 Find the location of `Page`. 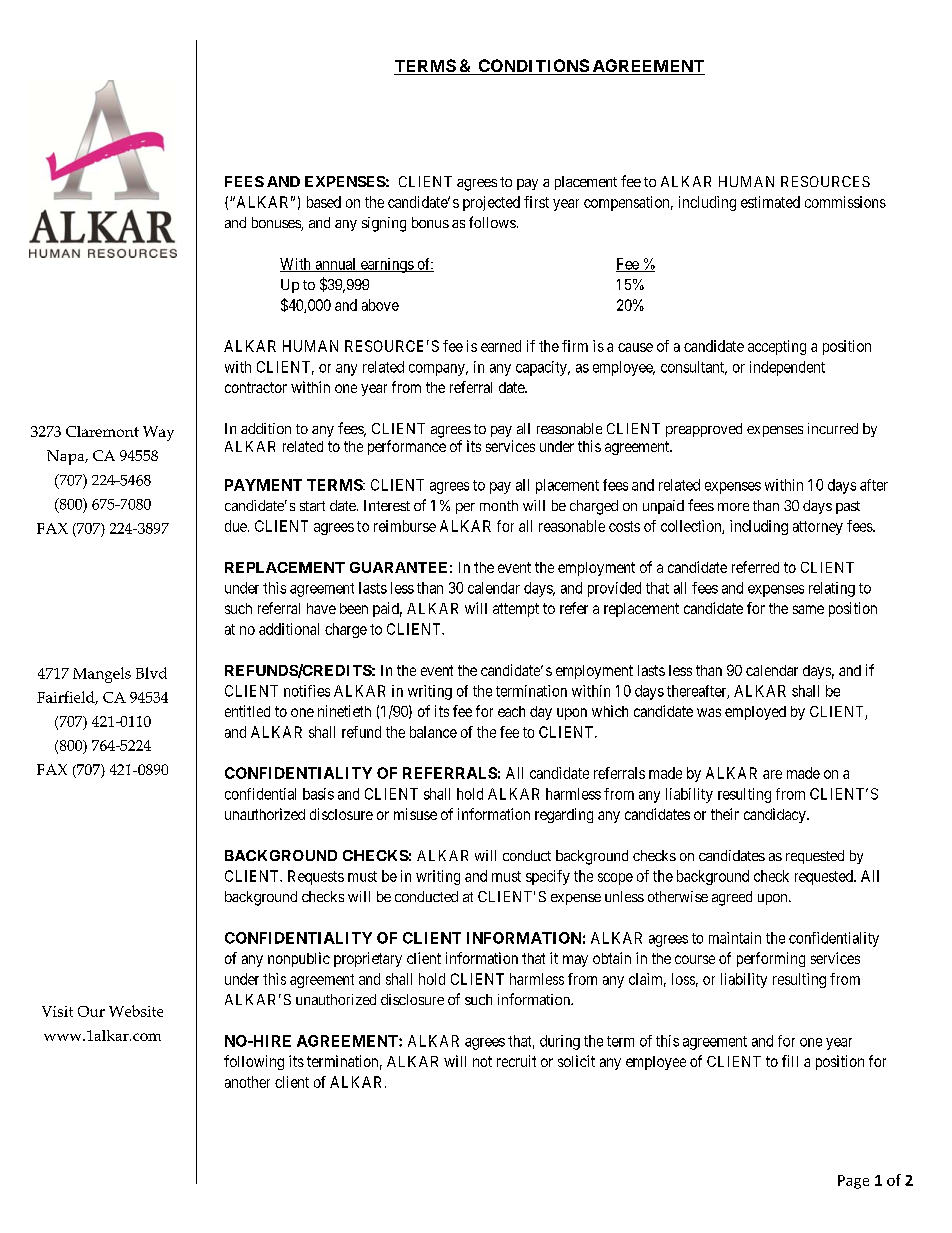

Page is located at coordinates (853, 1182).
